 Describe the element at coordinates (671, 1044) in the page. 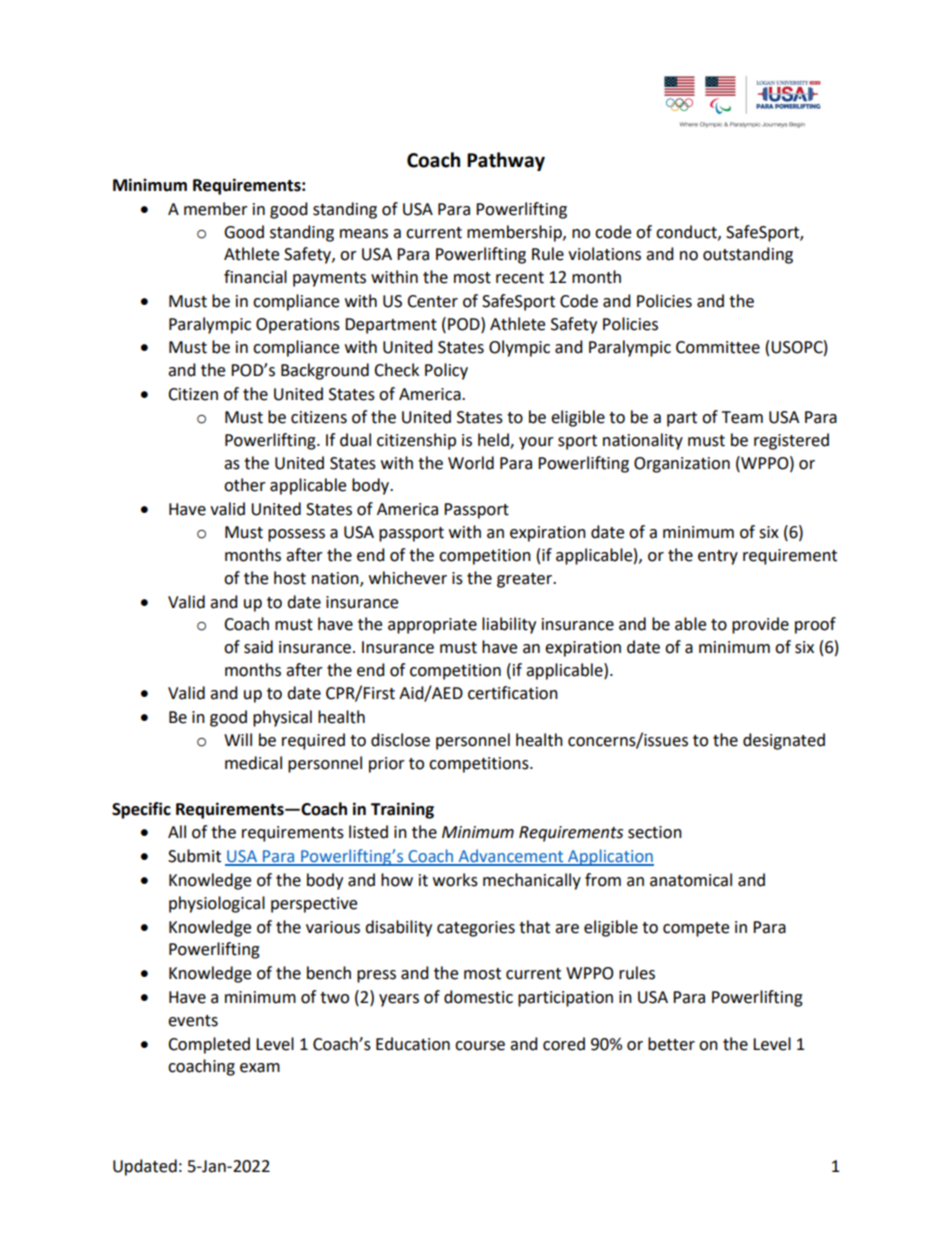

I see `better` at that location.
